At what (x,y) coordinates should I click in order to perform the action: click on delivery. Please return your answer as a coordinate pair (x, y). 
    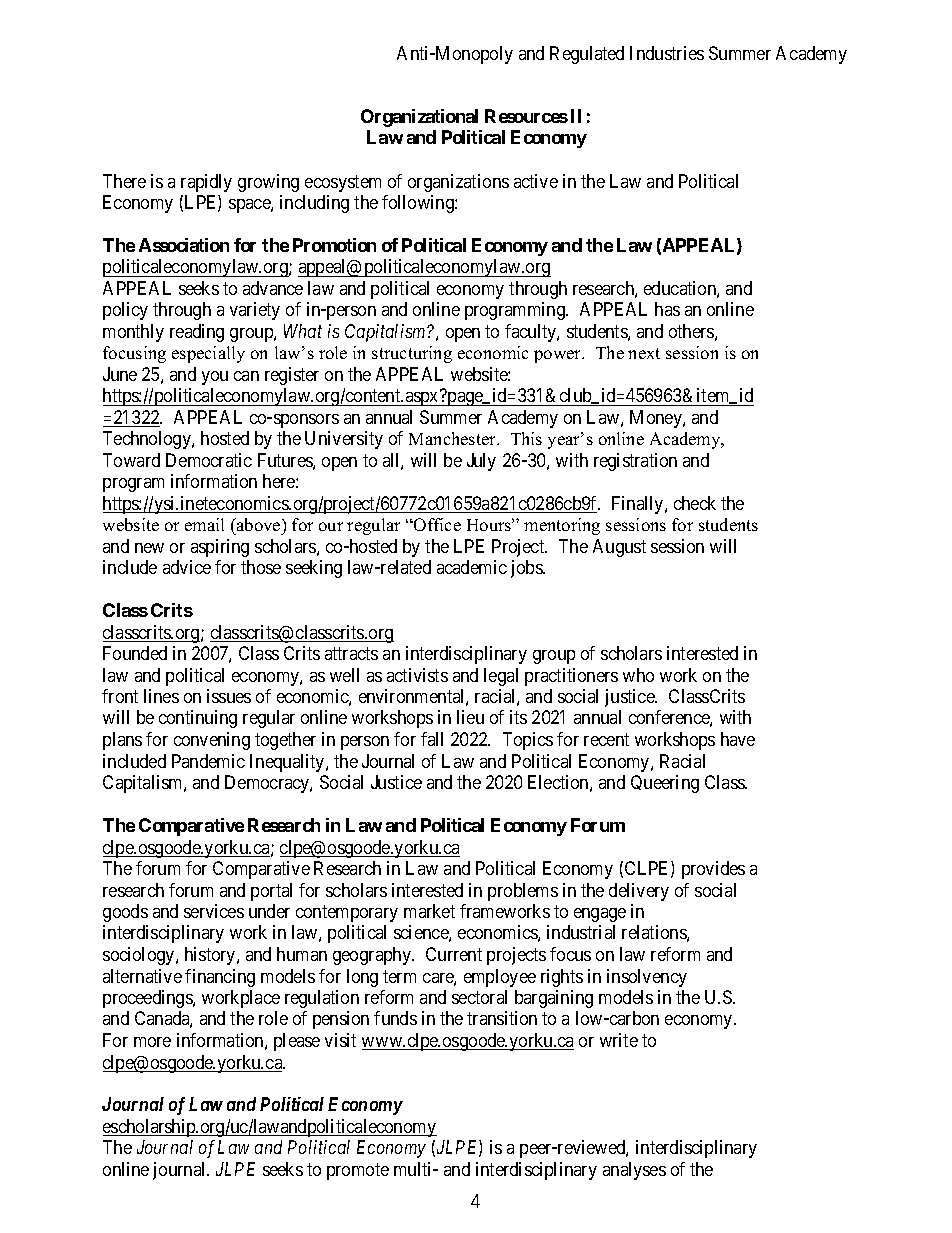
    Looking at the image, I should click on (639, 892).
